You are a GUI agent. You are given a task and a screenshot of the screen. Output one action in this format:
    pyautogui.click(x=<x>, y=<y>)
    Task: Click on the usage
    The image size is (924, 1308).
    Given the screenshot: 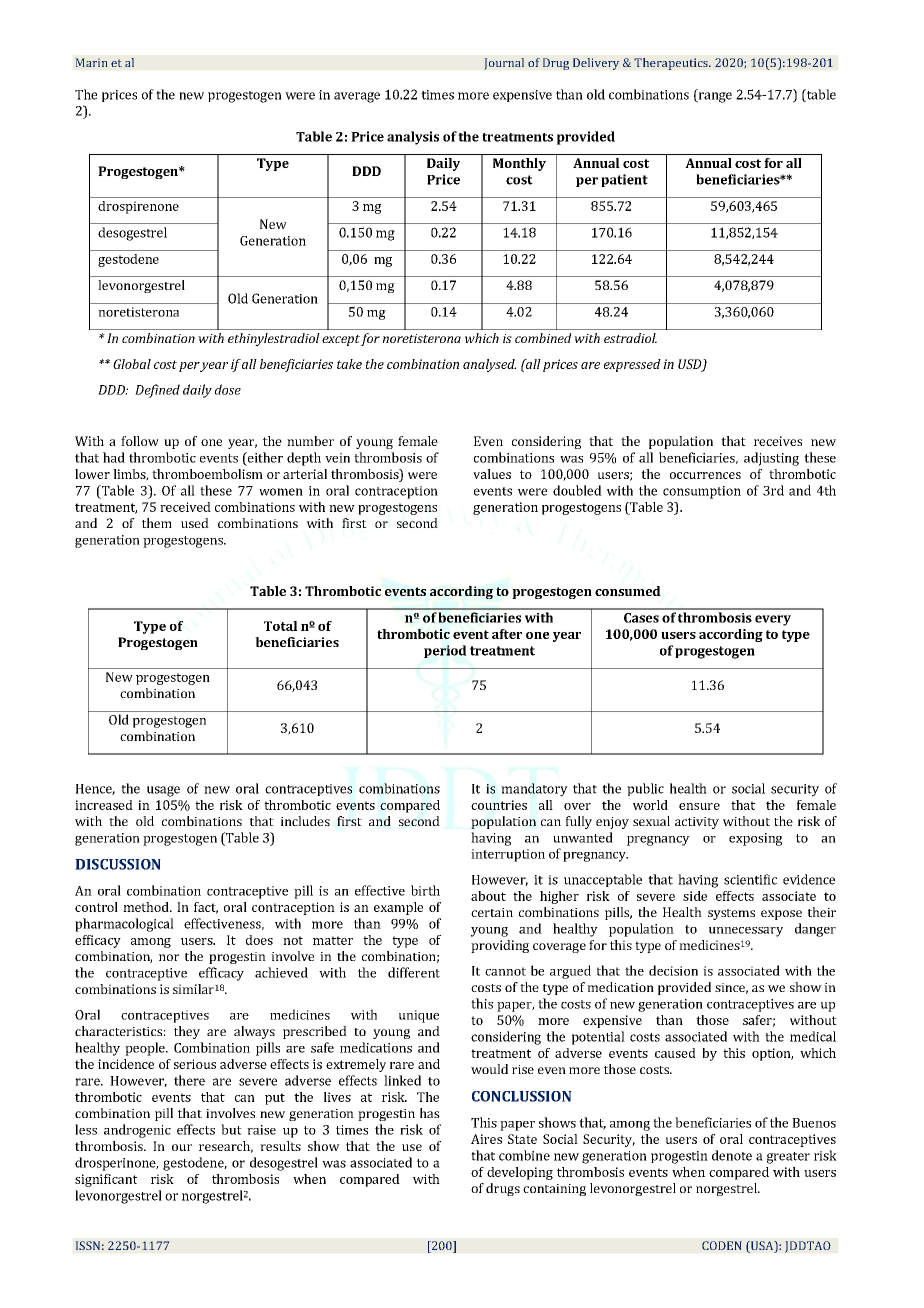 What is the action you would take?
    pyautogui.click(x=163, y=791)
